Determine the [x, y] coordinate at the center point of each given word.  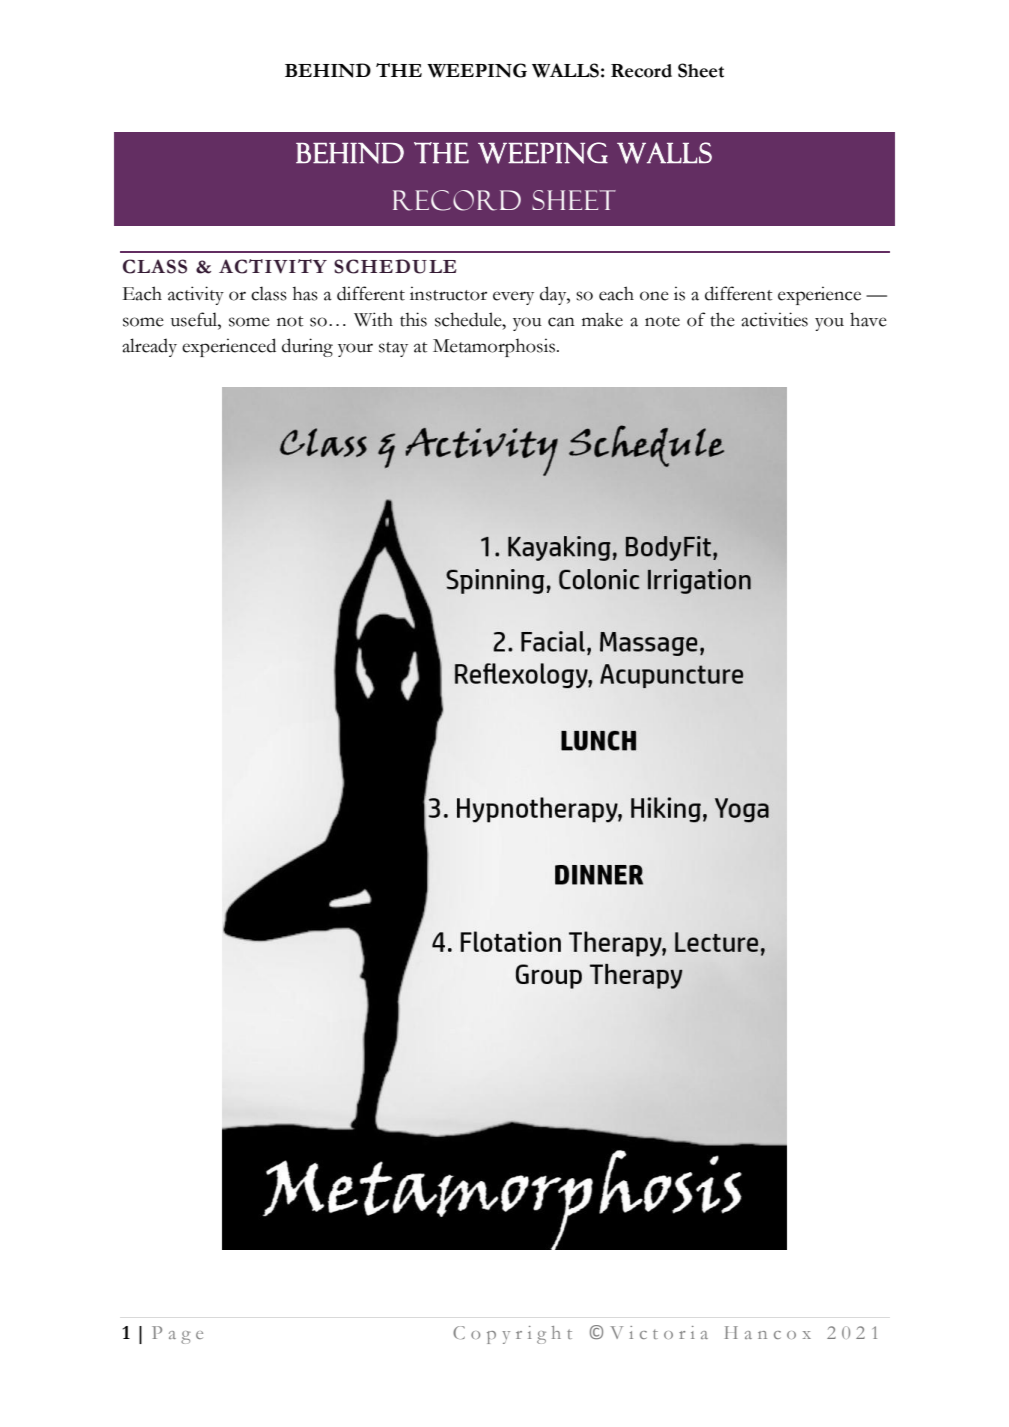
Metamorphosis [495, 347]
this [413, 319]
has [305, 293]
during [307, 347]
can [561, 322]
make [602, 319]
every [513, 298]
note [662, 321]
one [654, 296]
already [149, 347]
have [868, 319]
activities [774, 319]
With [373, 319]
